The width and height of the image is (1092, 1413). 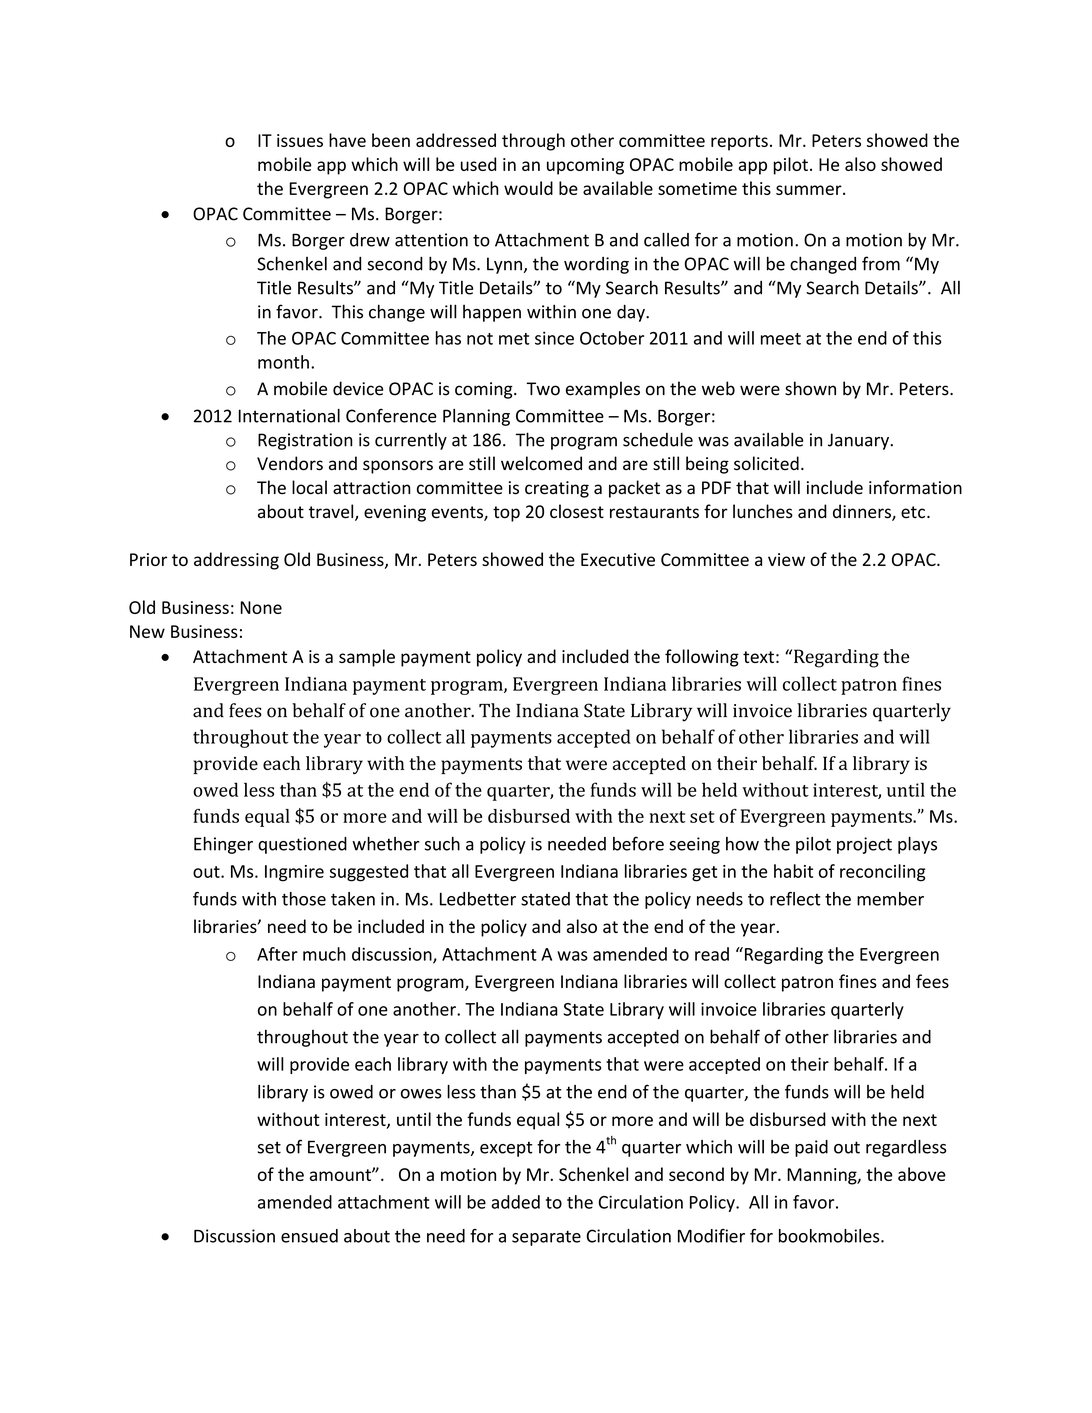 I want to click on issues, so click(x=300, y=140).
